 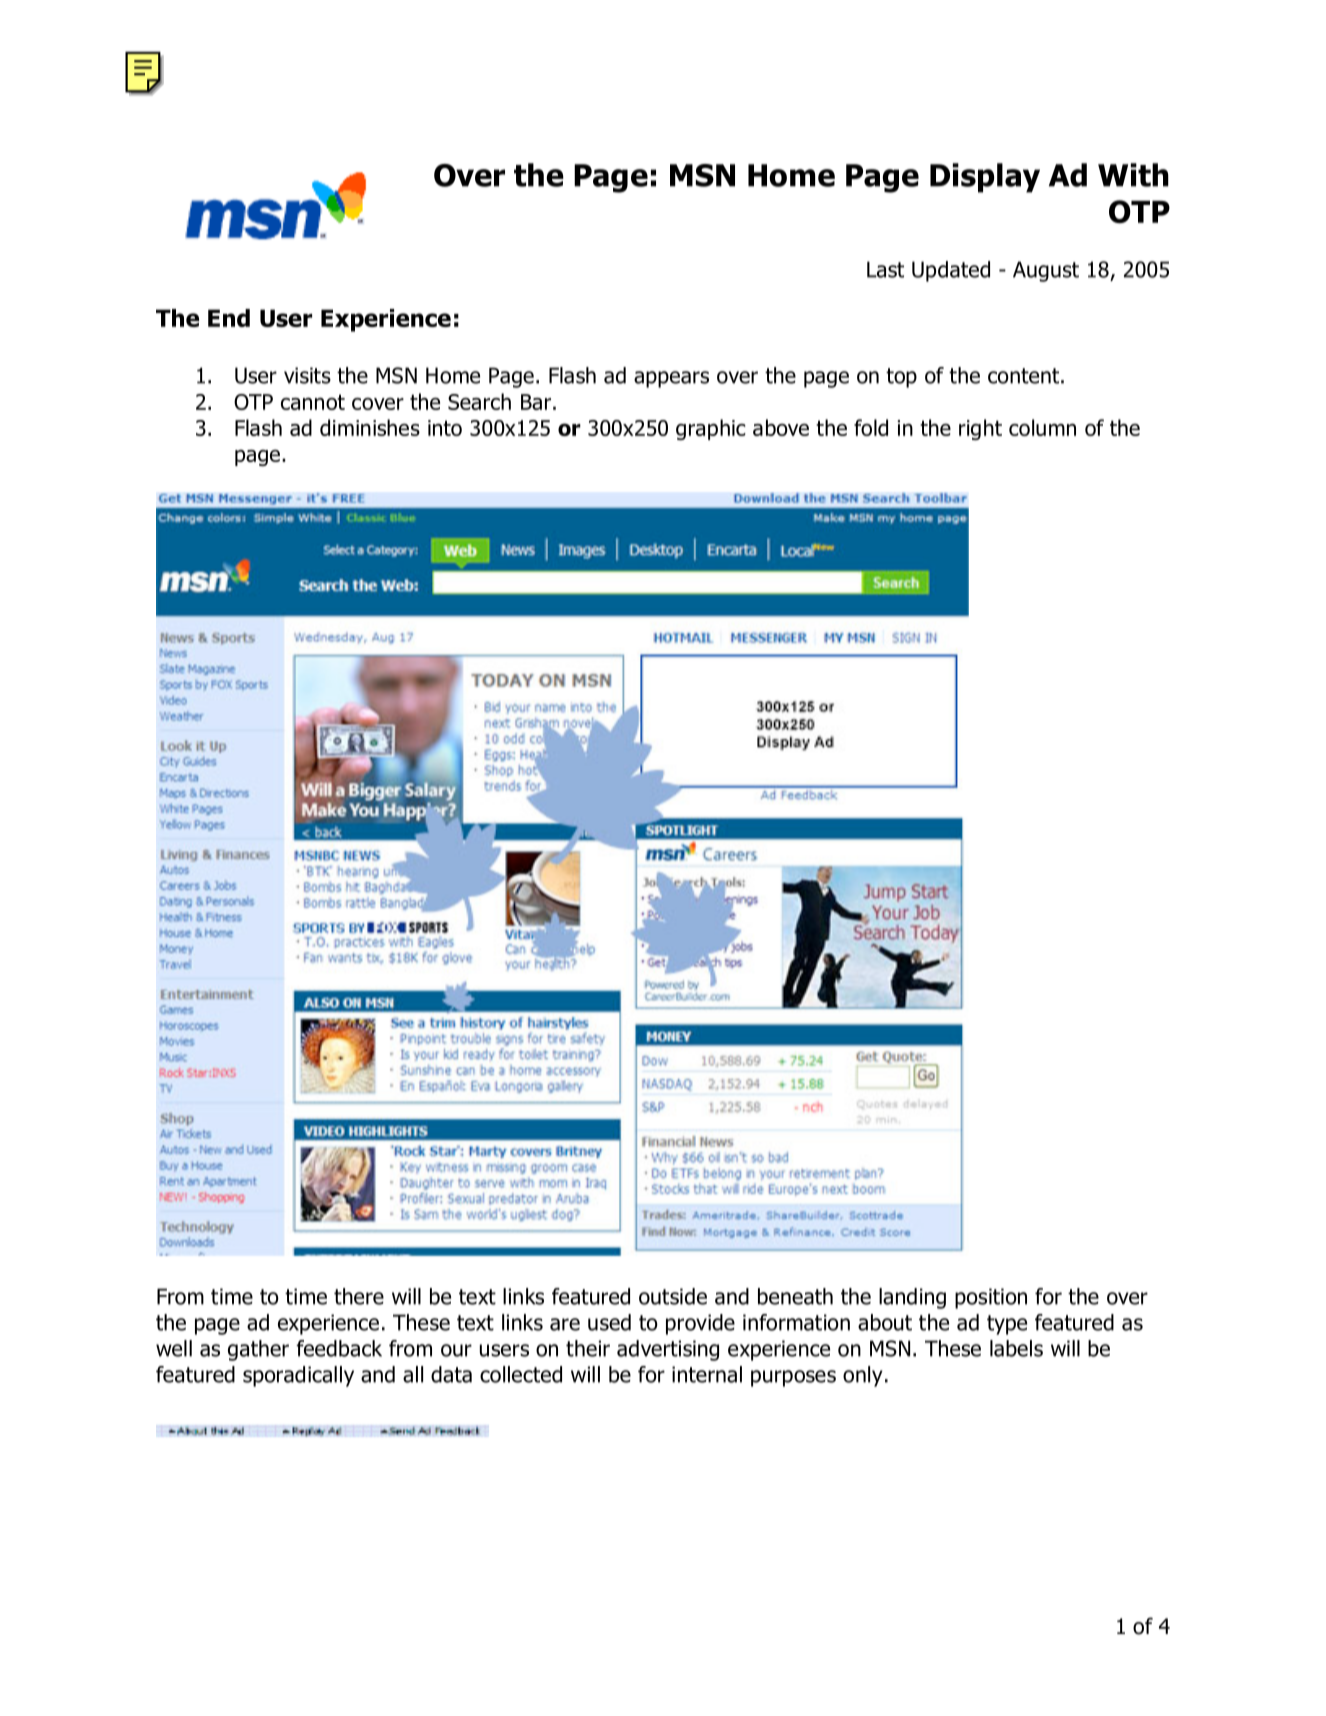 I want to click on diminishes, so click(x=370, y=427).
